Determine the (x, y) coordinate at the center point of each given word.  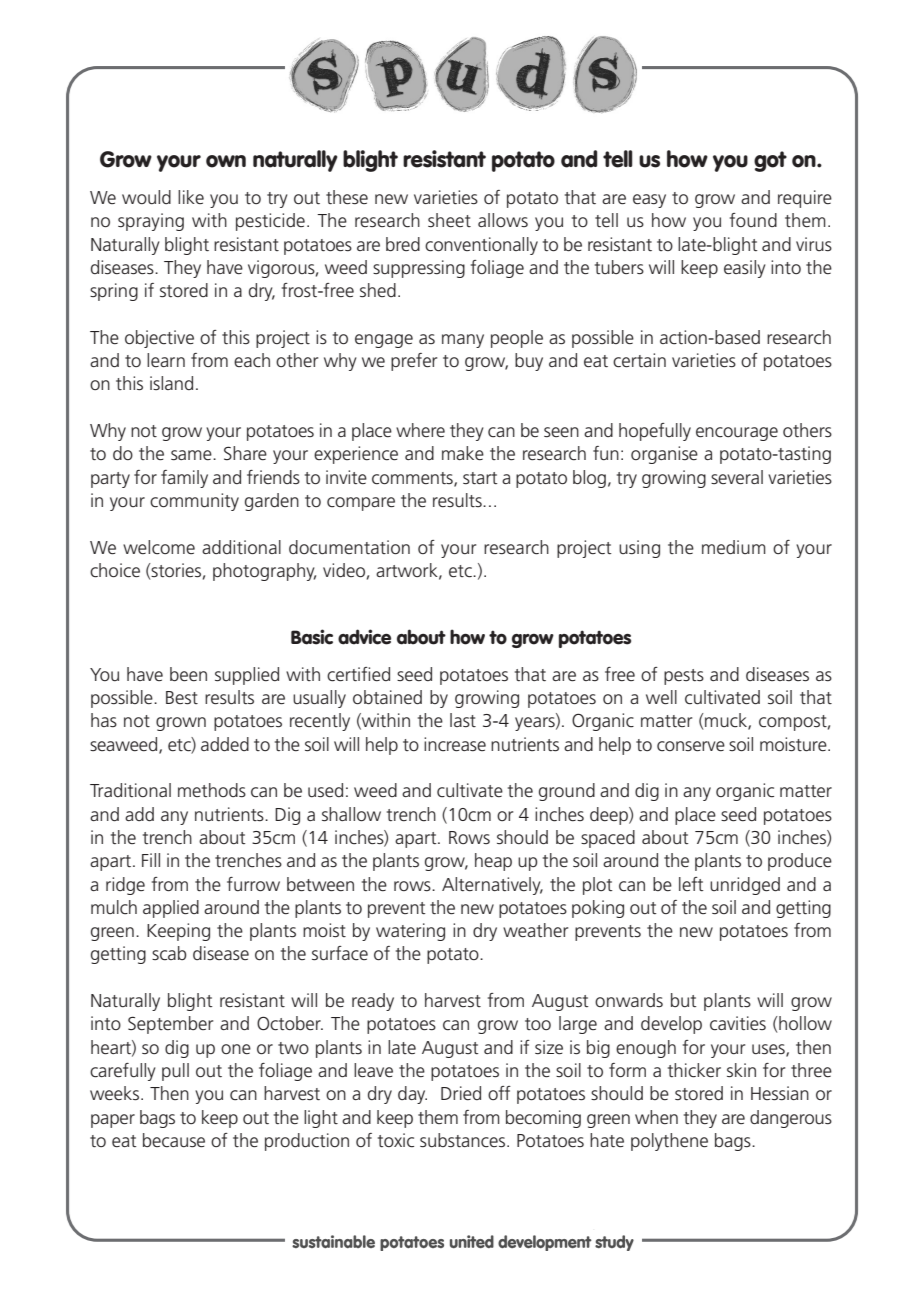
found (753, 220)
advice (364, 637)
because (174, 1140)
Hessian (780, 1093)
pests (684, 677)
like (191, 197)
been (188, 674)
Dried (461, 1093)
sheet (449, 220)
